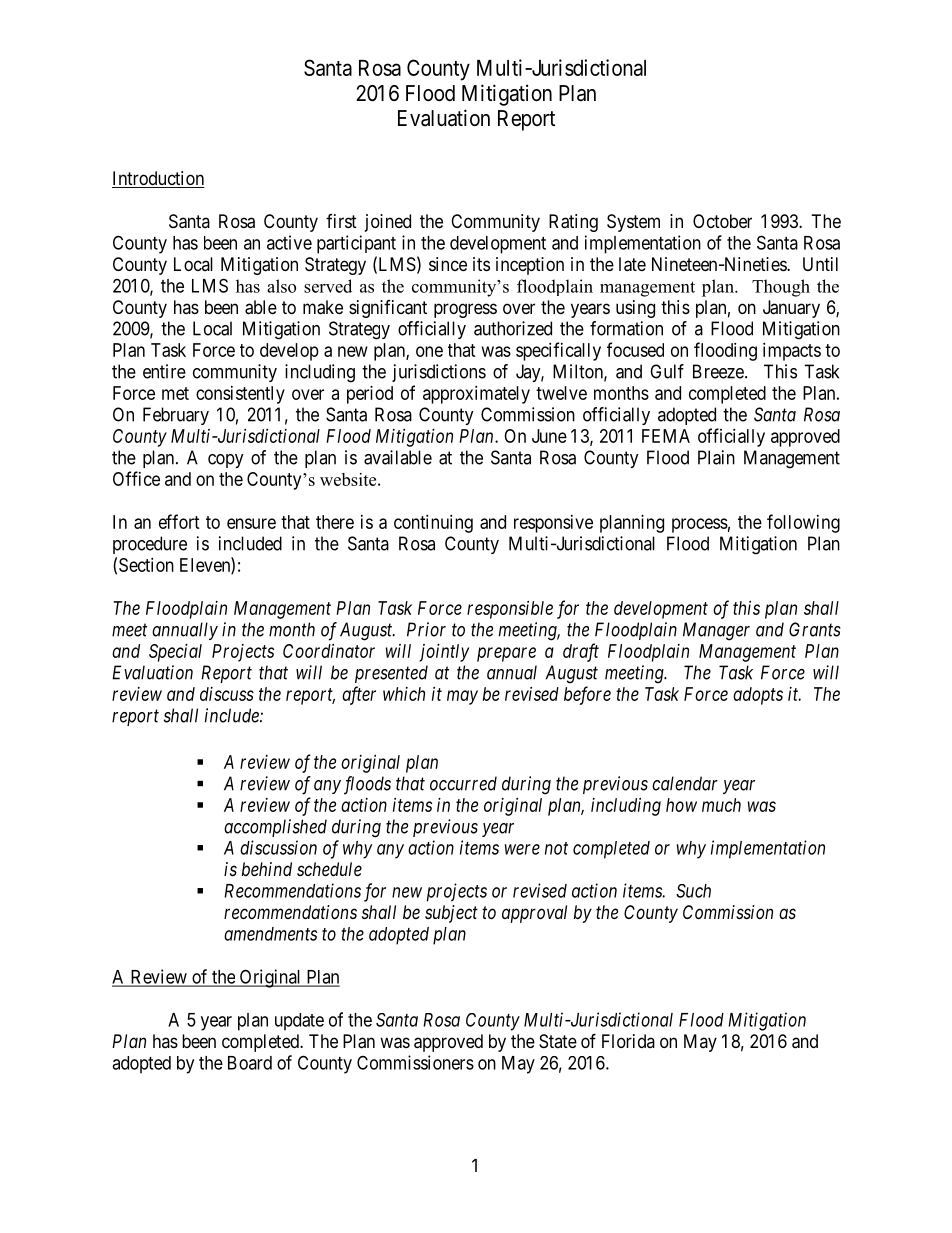 The image size is (952, 1233). Describe the element at coordinates (481, 264) in the screenshot. I see `its` at that location.
